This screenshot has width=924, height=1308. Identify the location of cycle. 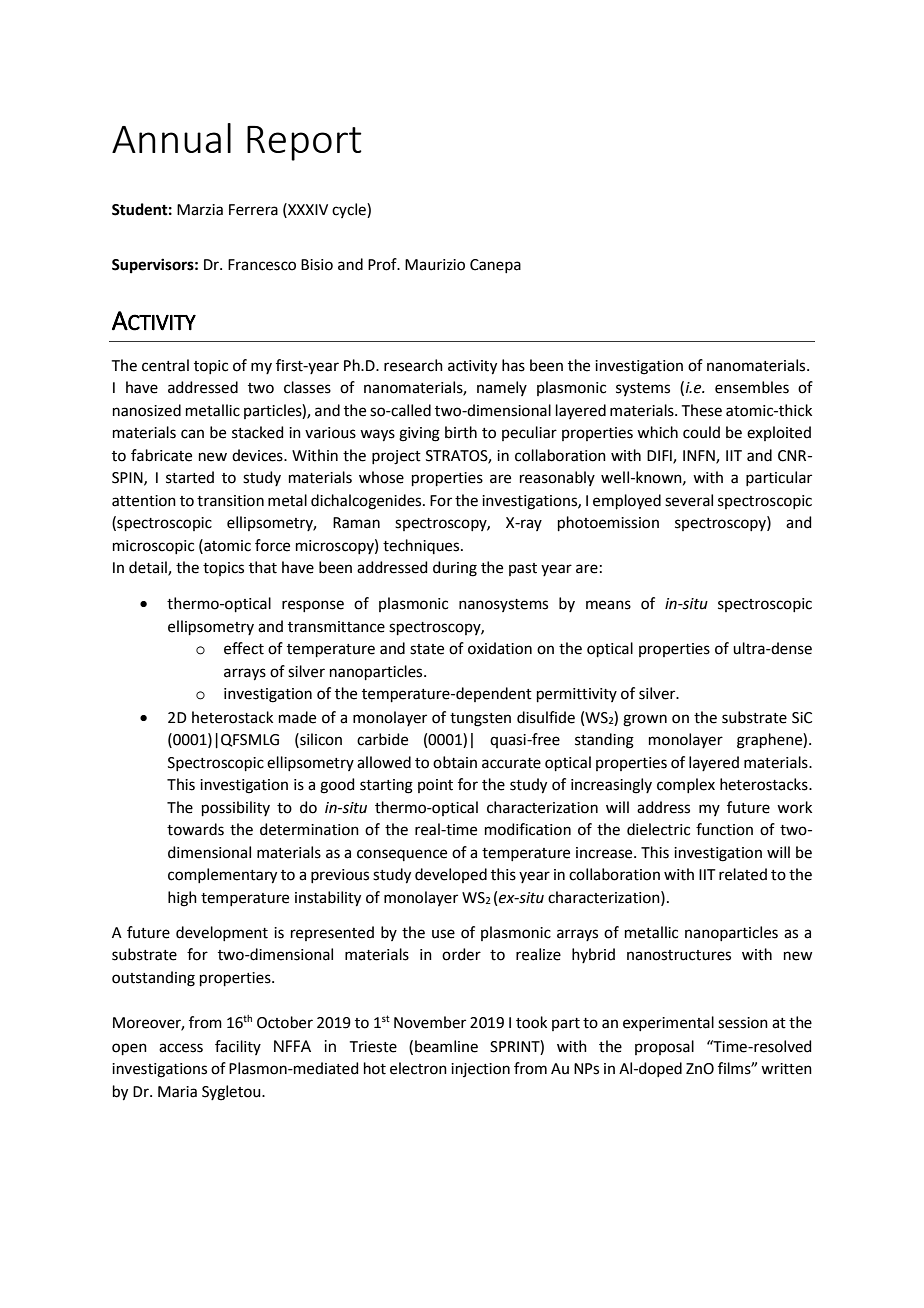
(350, 210).
